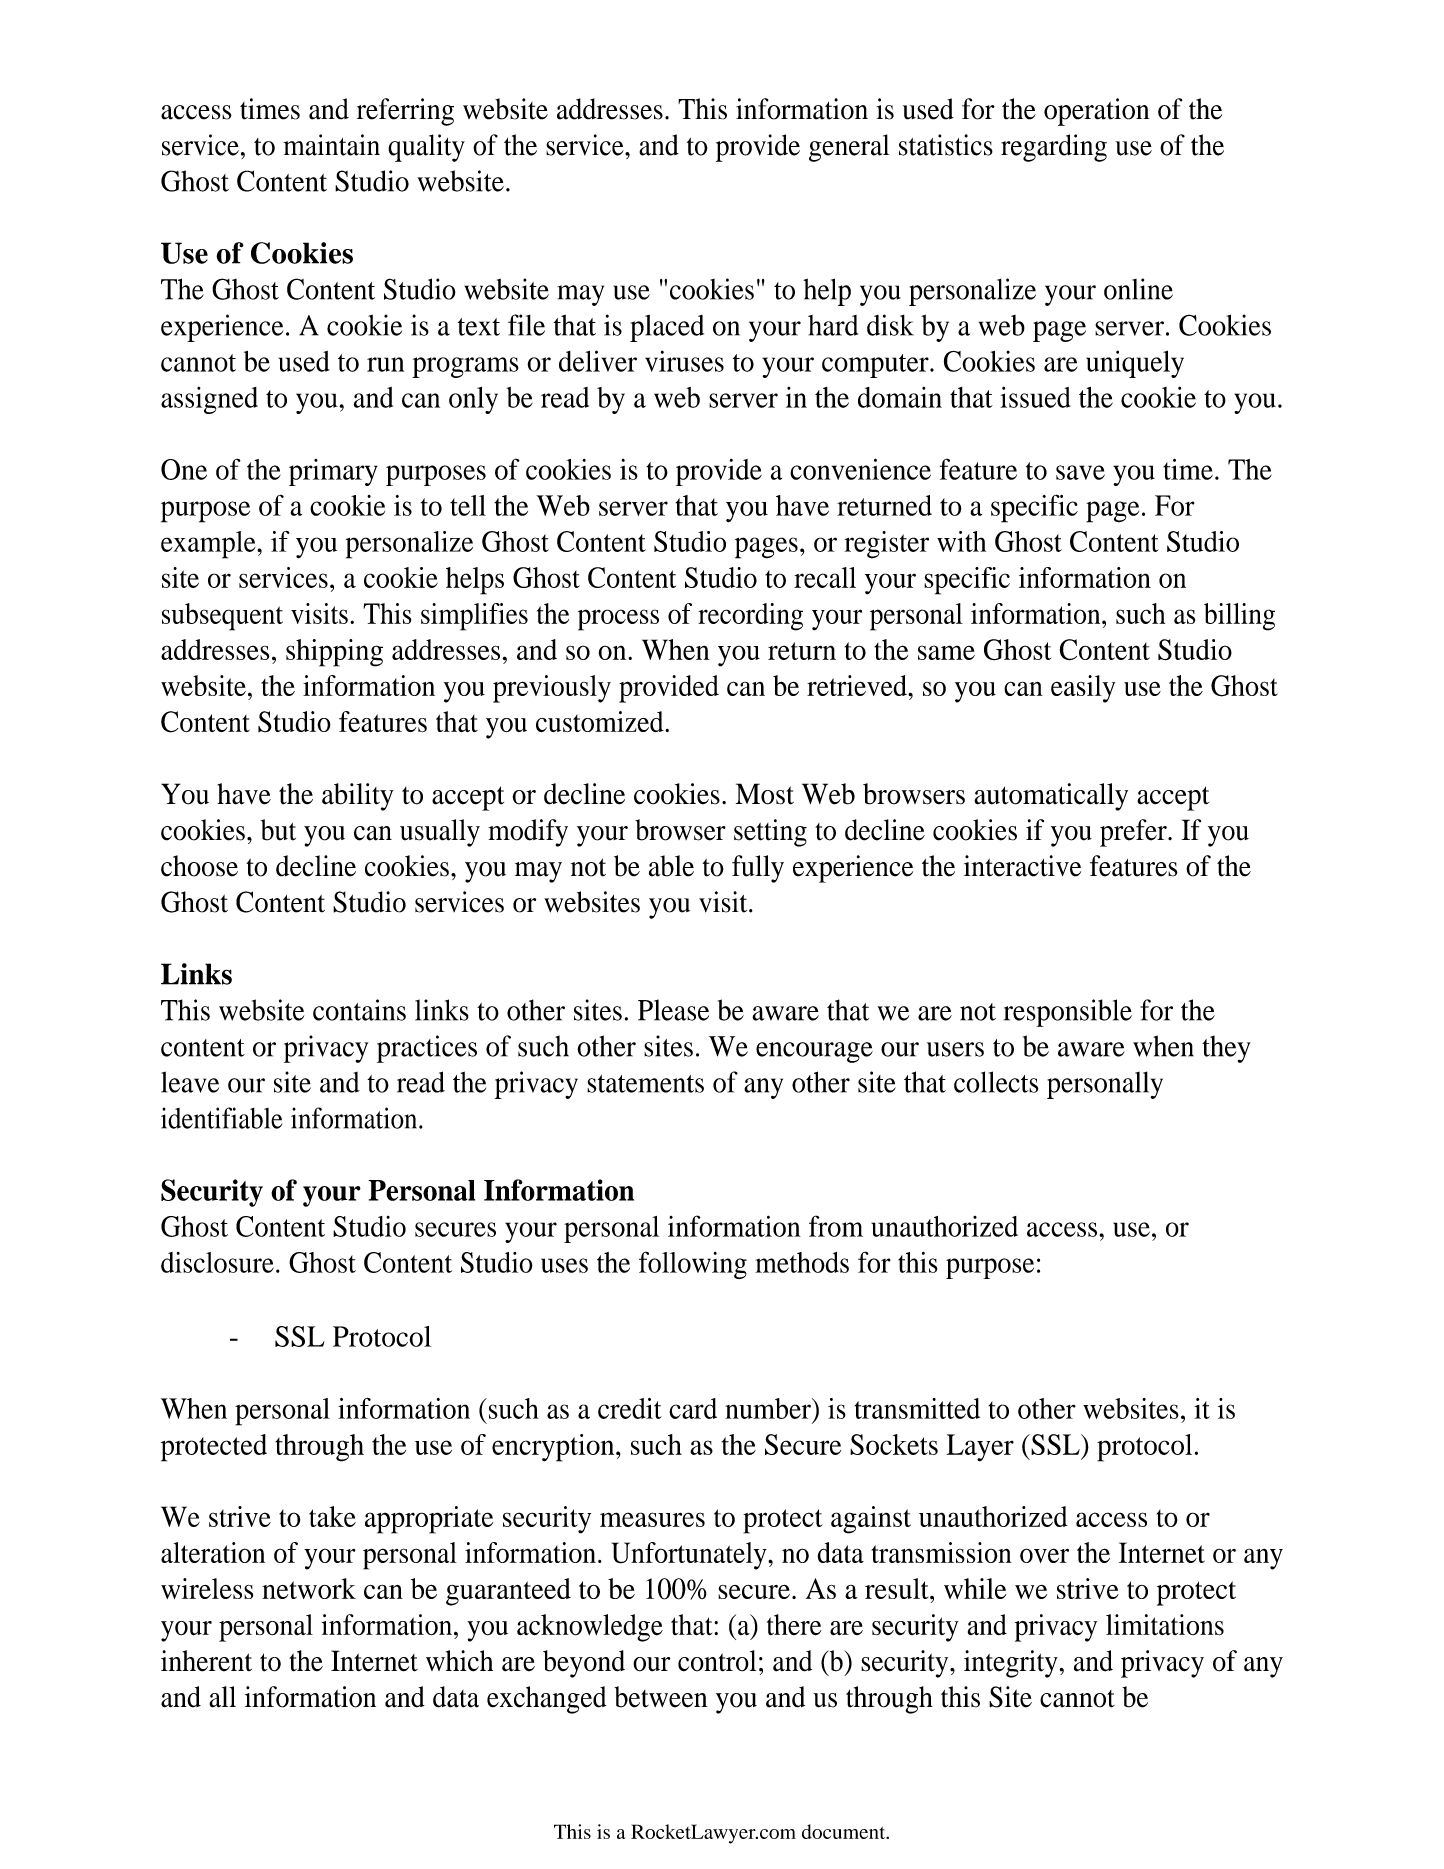 The height and width of the page is (1869, 1444). I want to click on regarding, so click(1054, 148).
